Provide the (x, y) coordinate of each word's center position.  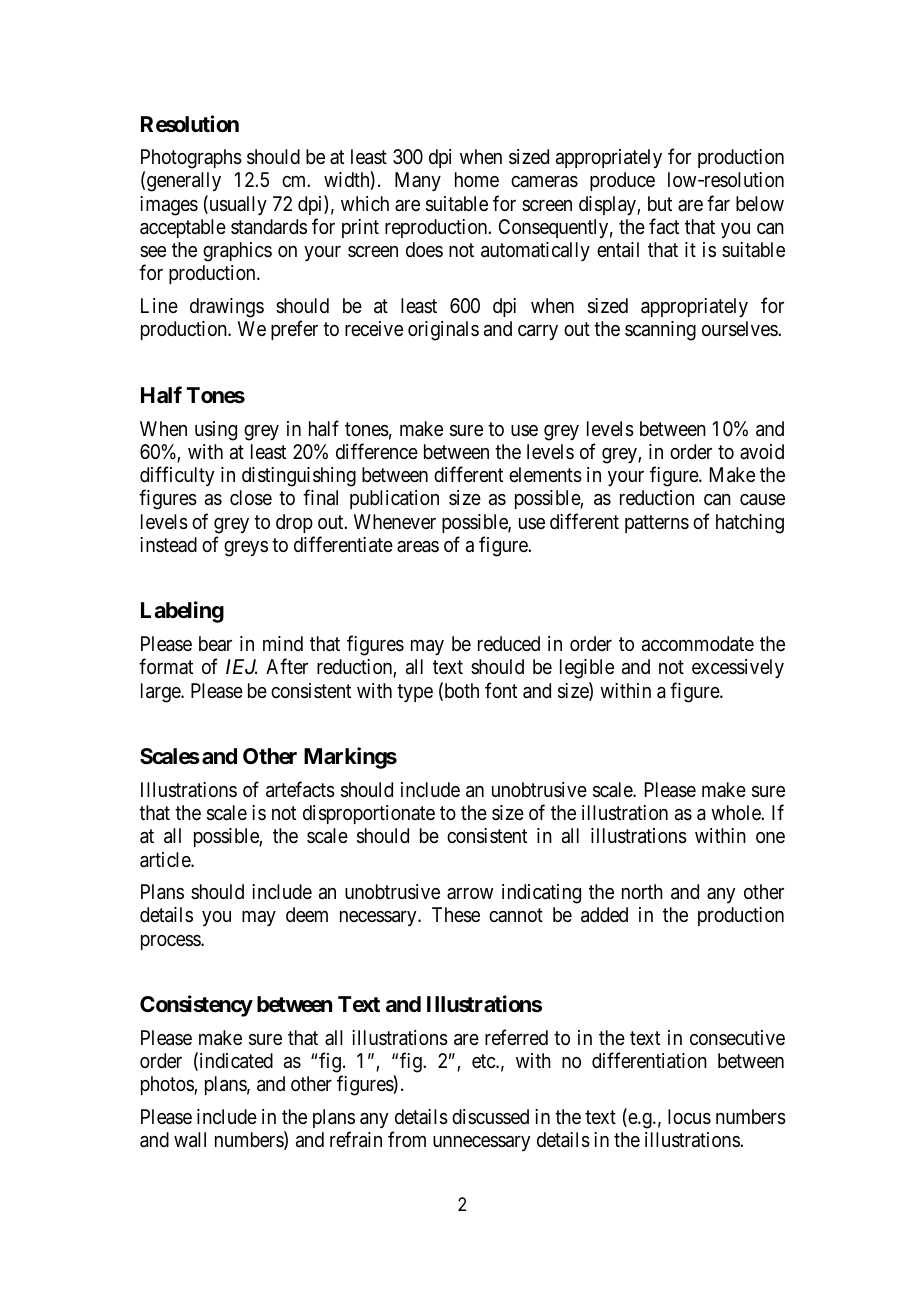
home (477, 179)
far (718, 203)
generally (184, 182)
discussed (490, 1116)
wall (190, 1140)
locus (689, 1117)
